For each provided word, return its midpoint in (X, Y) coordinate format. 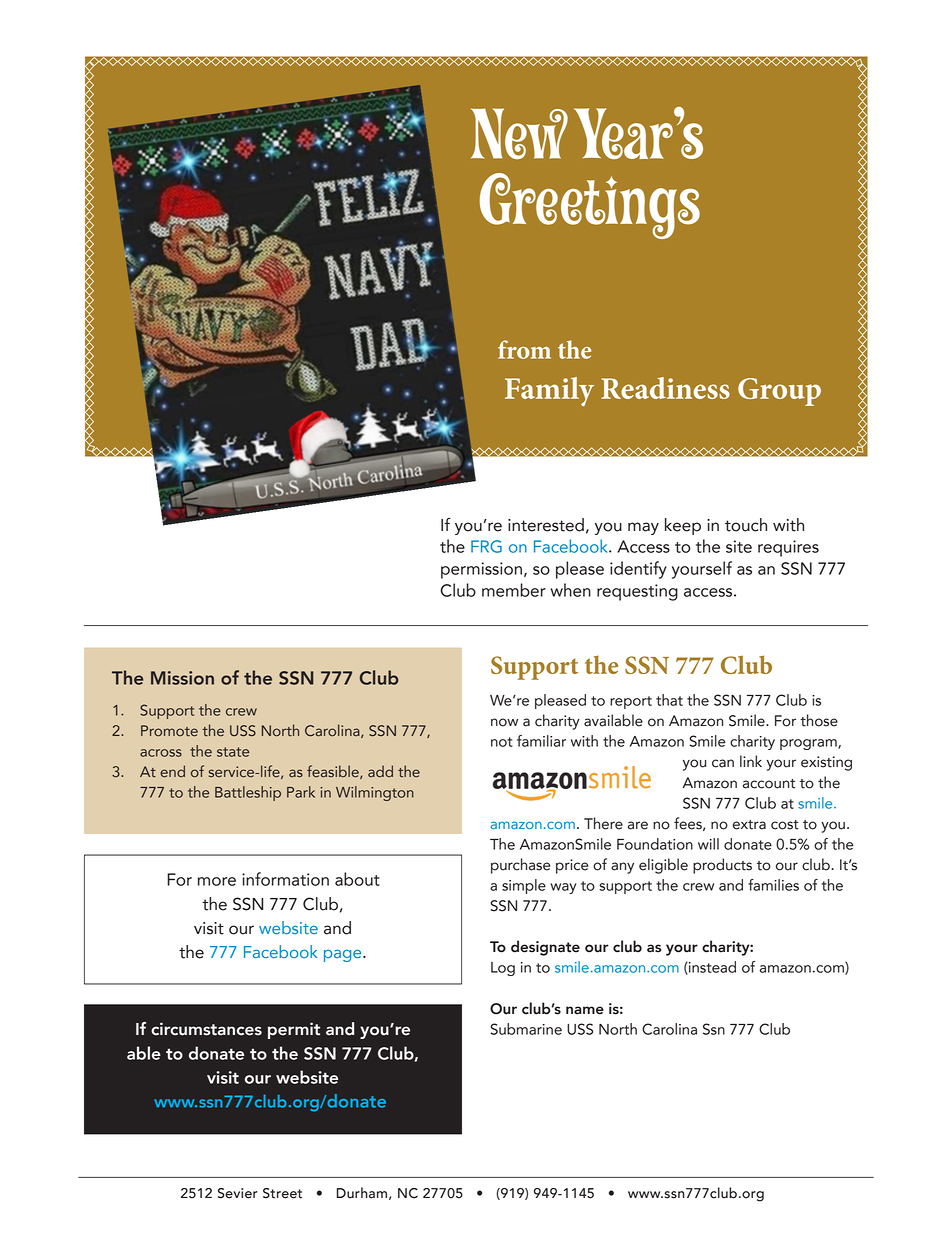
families (773, 885)
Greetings (590, 206)
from (524, 349)
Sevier (238, 1193)
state (233, 752)
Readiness (665, 388)
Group (779, 392)
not (502, 742)
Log (503, 969)
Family (549, 392)
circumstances (206, 1029)
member (514, 590)
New (519, 133)
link (751, 761)
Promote (169, 731)
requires (788, 548)
